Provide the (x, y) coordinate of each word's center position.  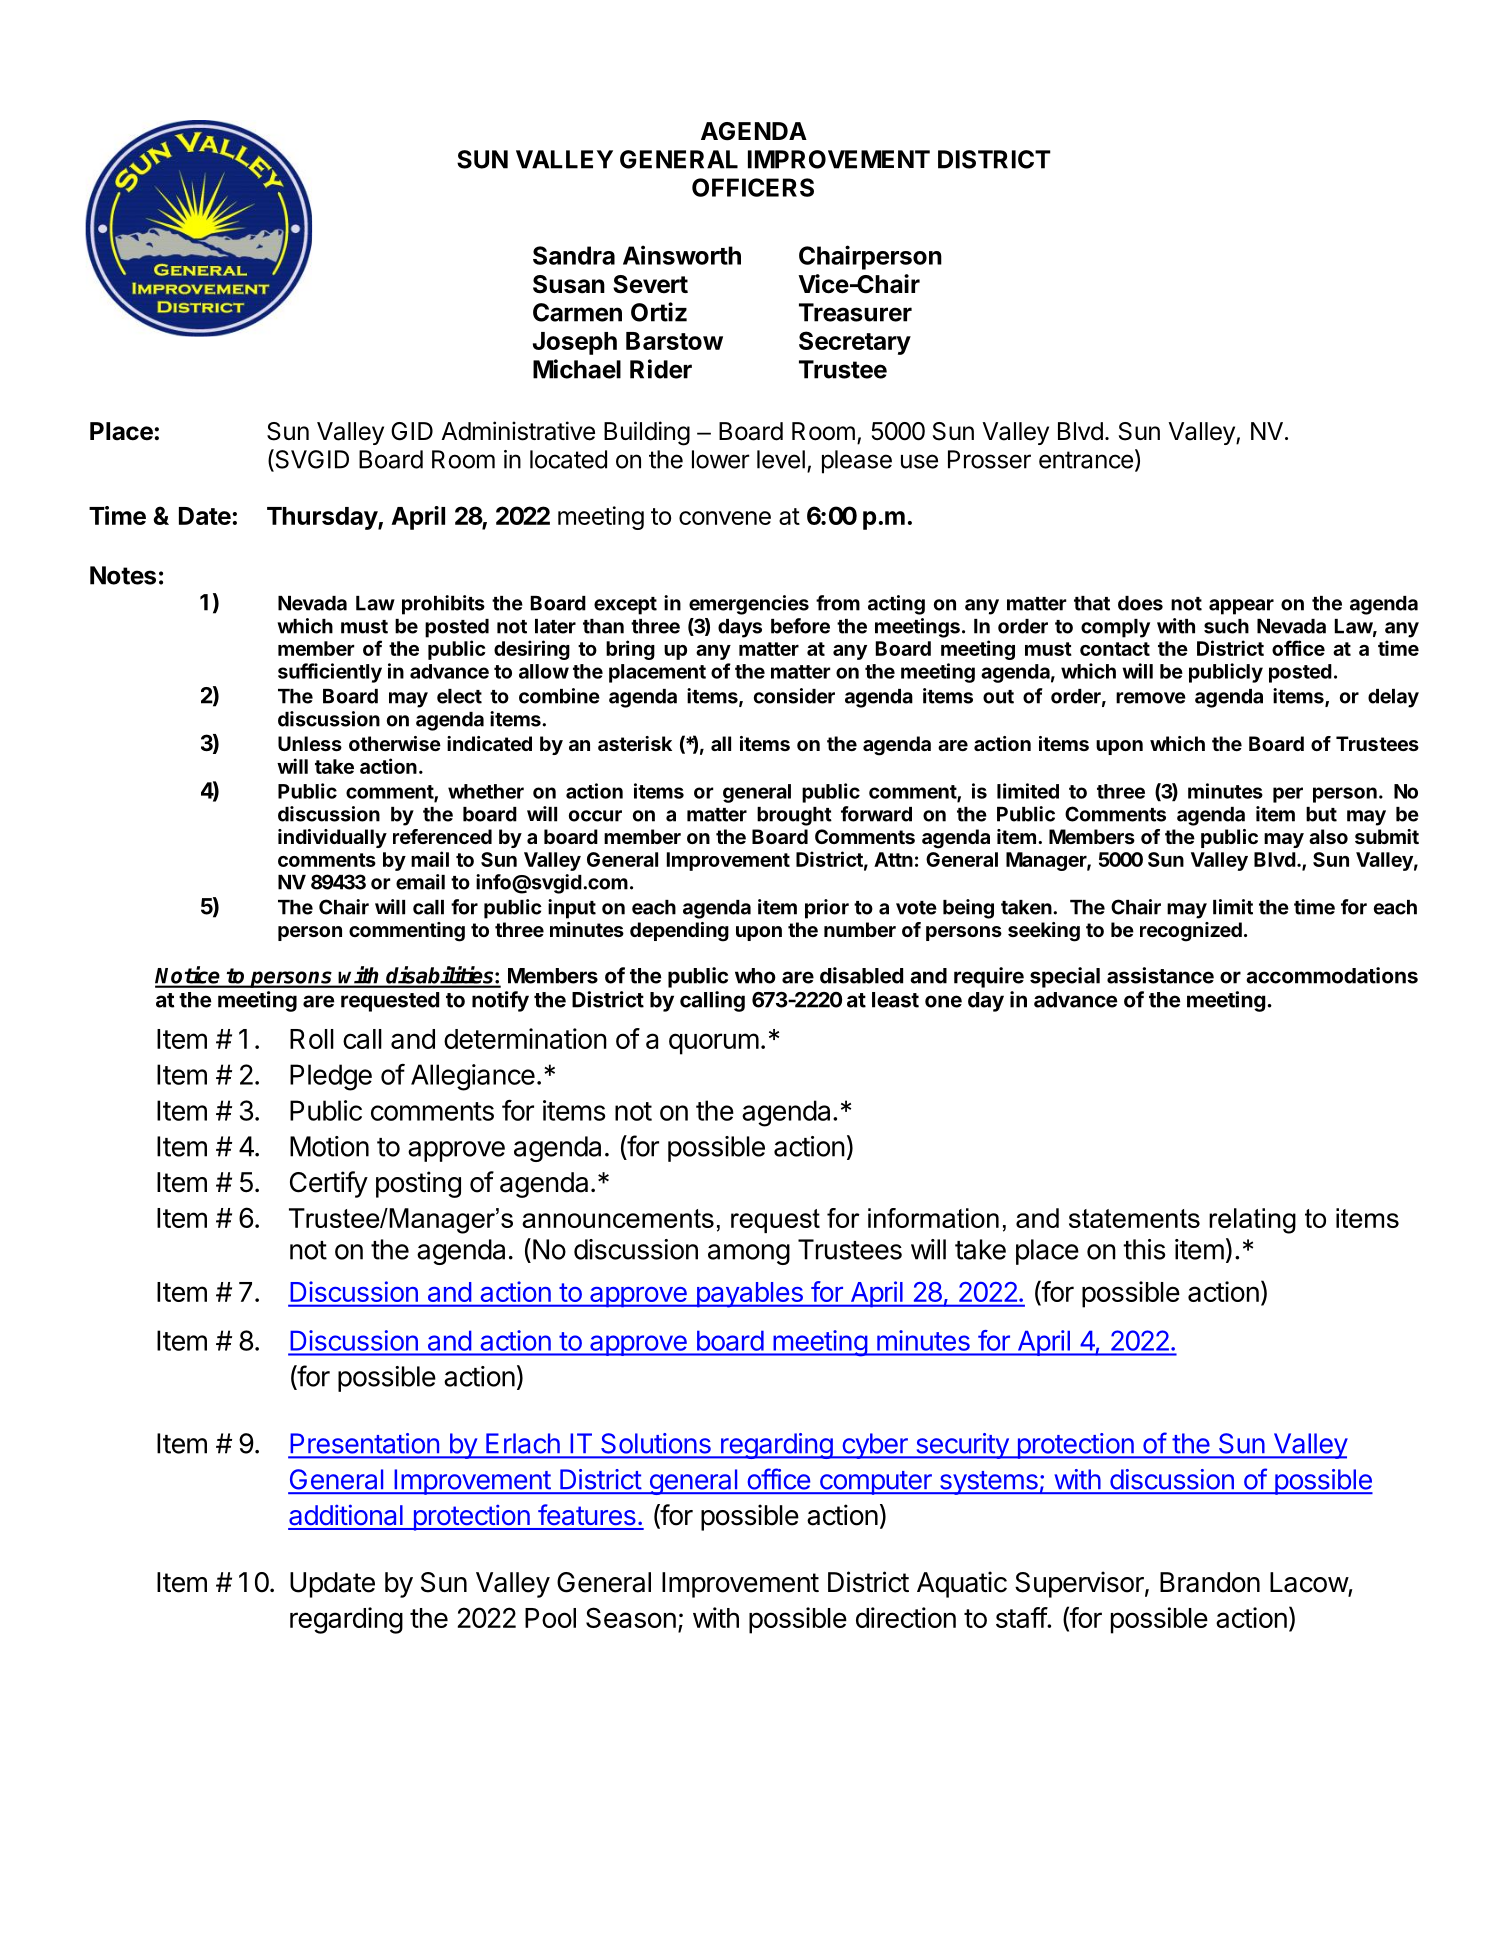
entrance (1086, 460)
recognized (1191, 932)
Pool (550, 1618)
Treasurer (855, 312)
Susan (569, 284)
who (755, 976)
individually (332, 838)
